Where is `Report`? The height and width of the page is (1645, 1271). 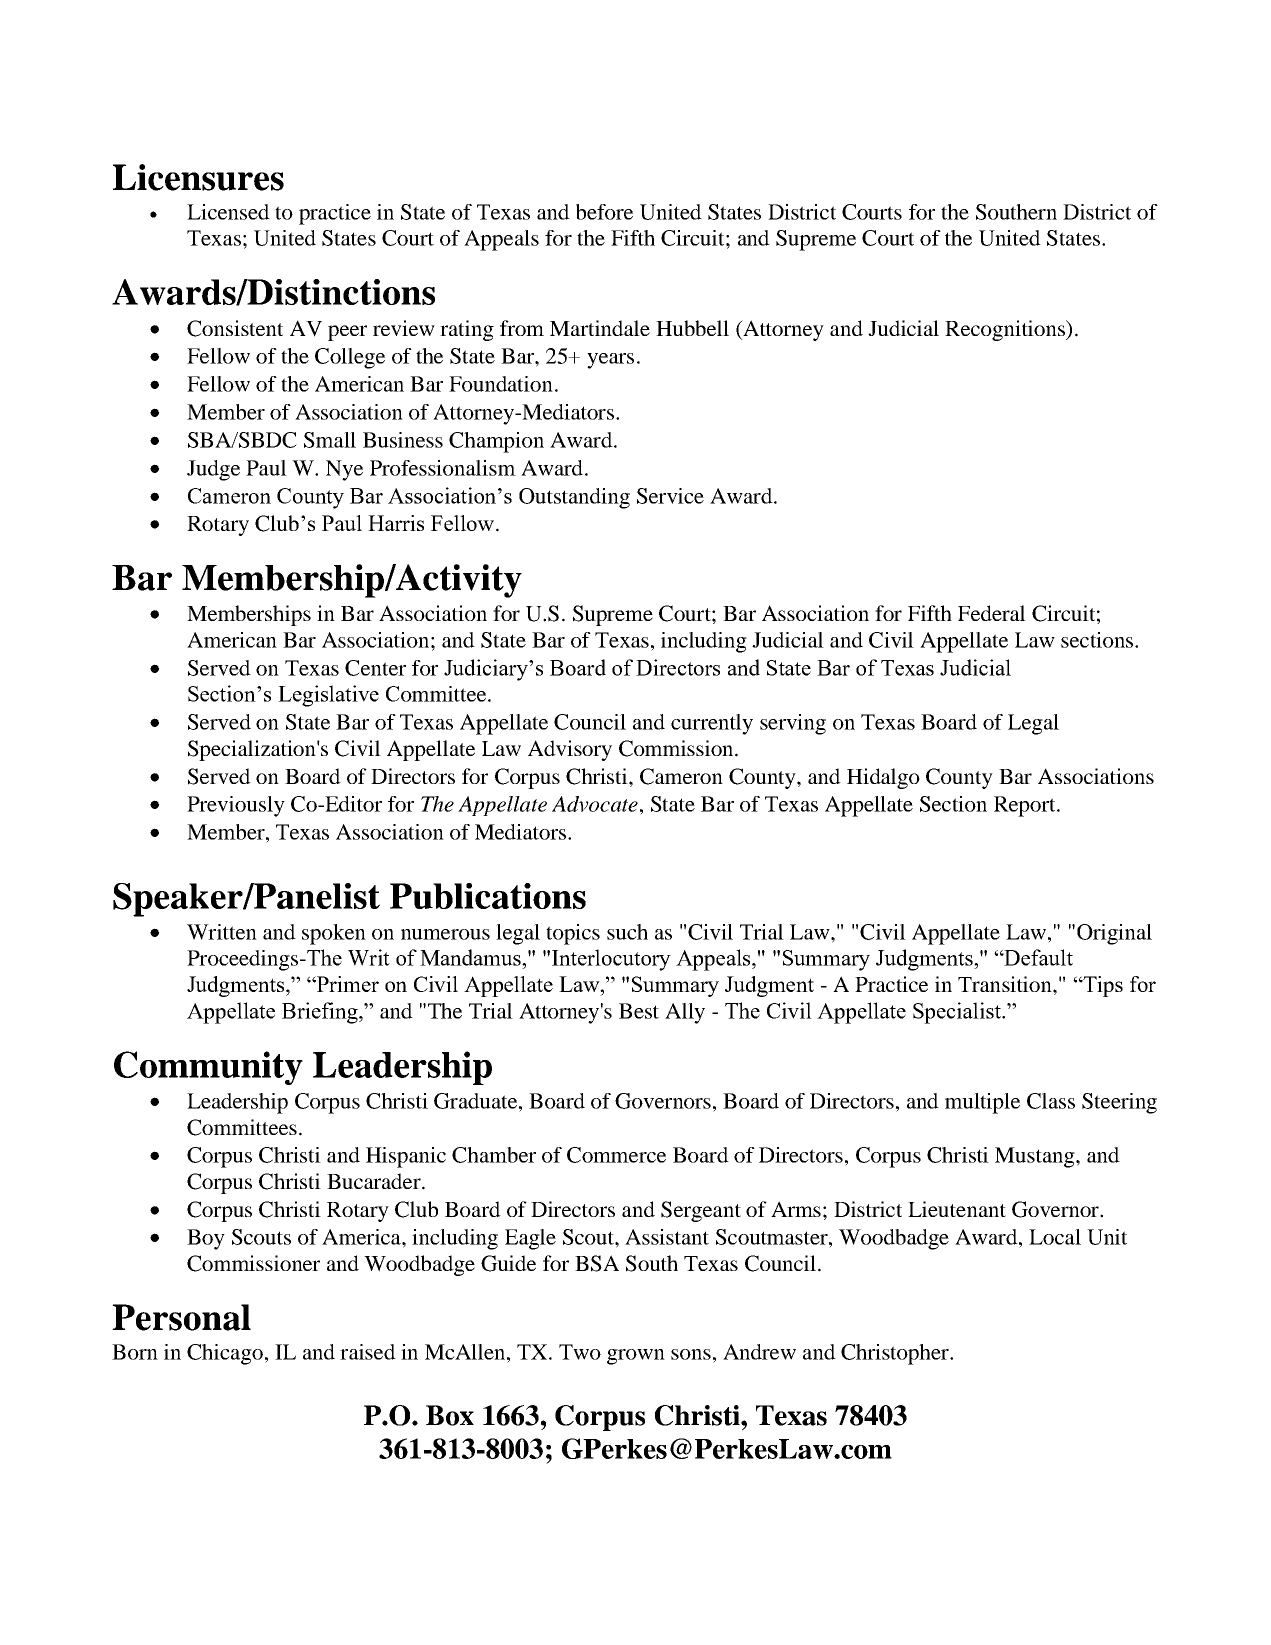
Report is located at coordinates (1026, 806).
